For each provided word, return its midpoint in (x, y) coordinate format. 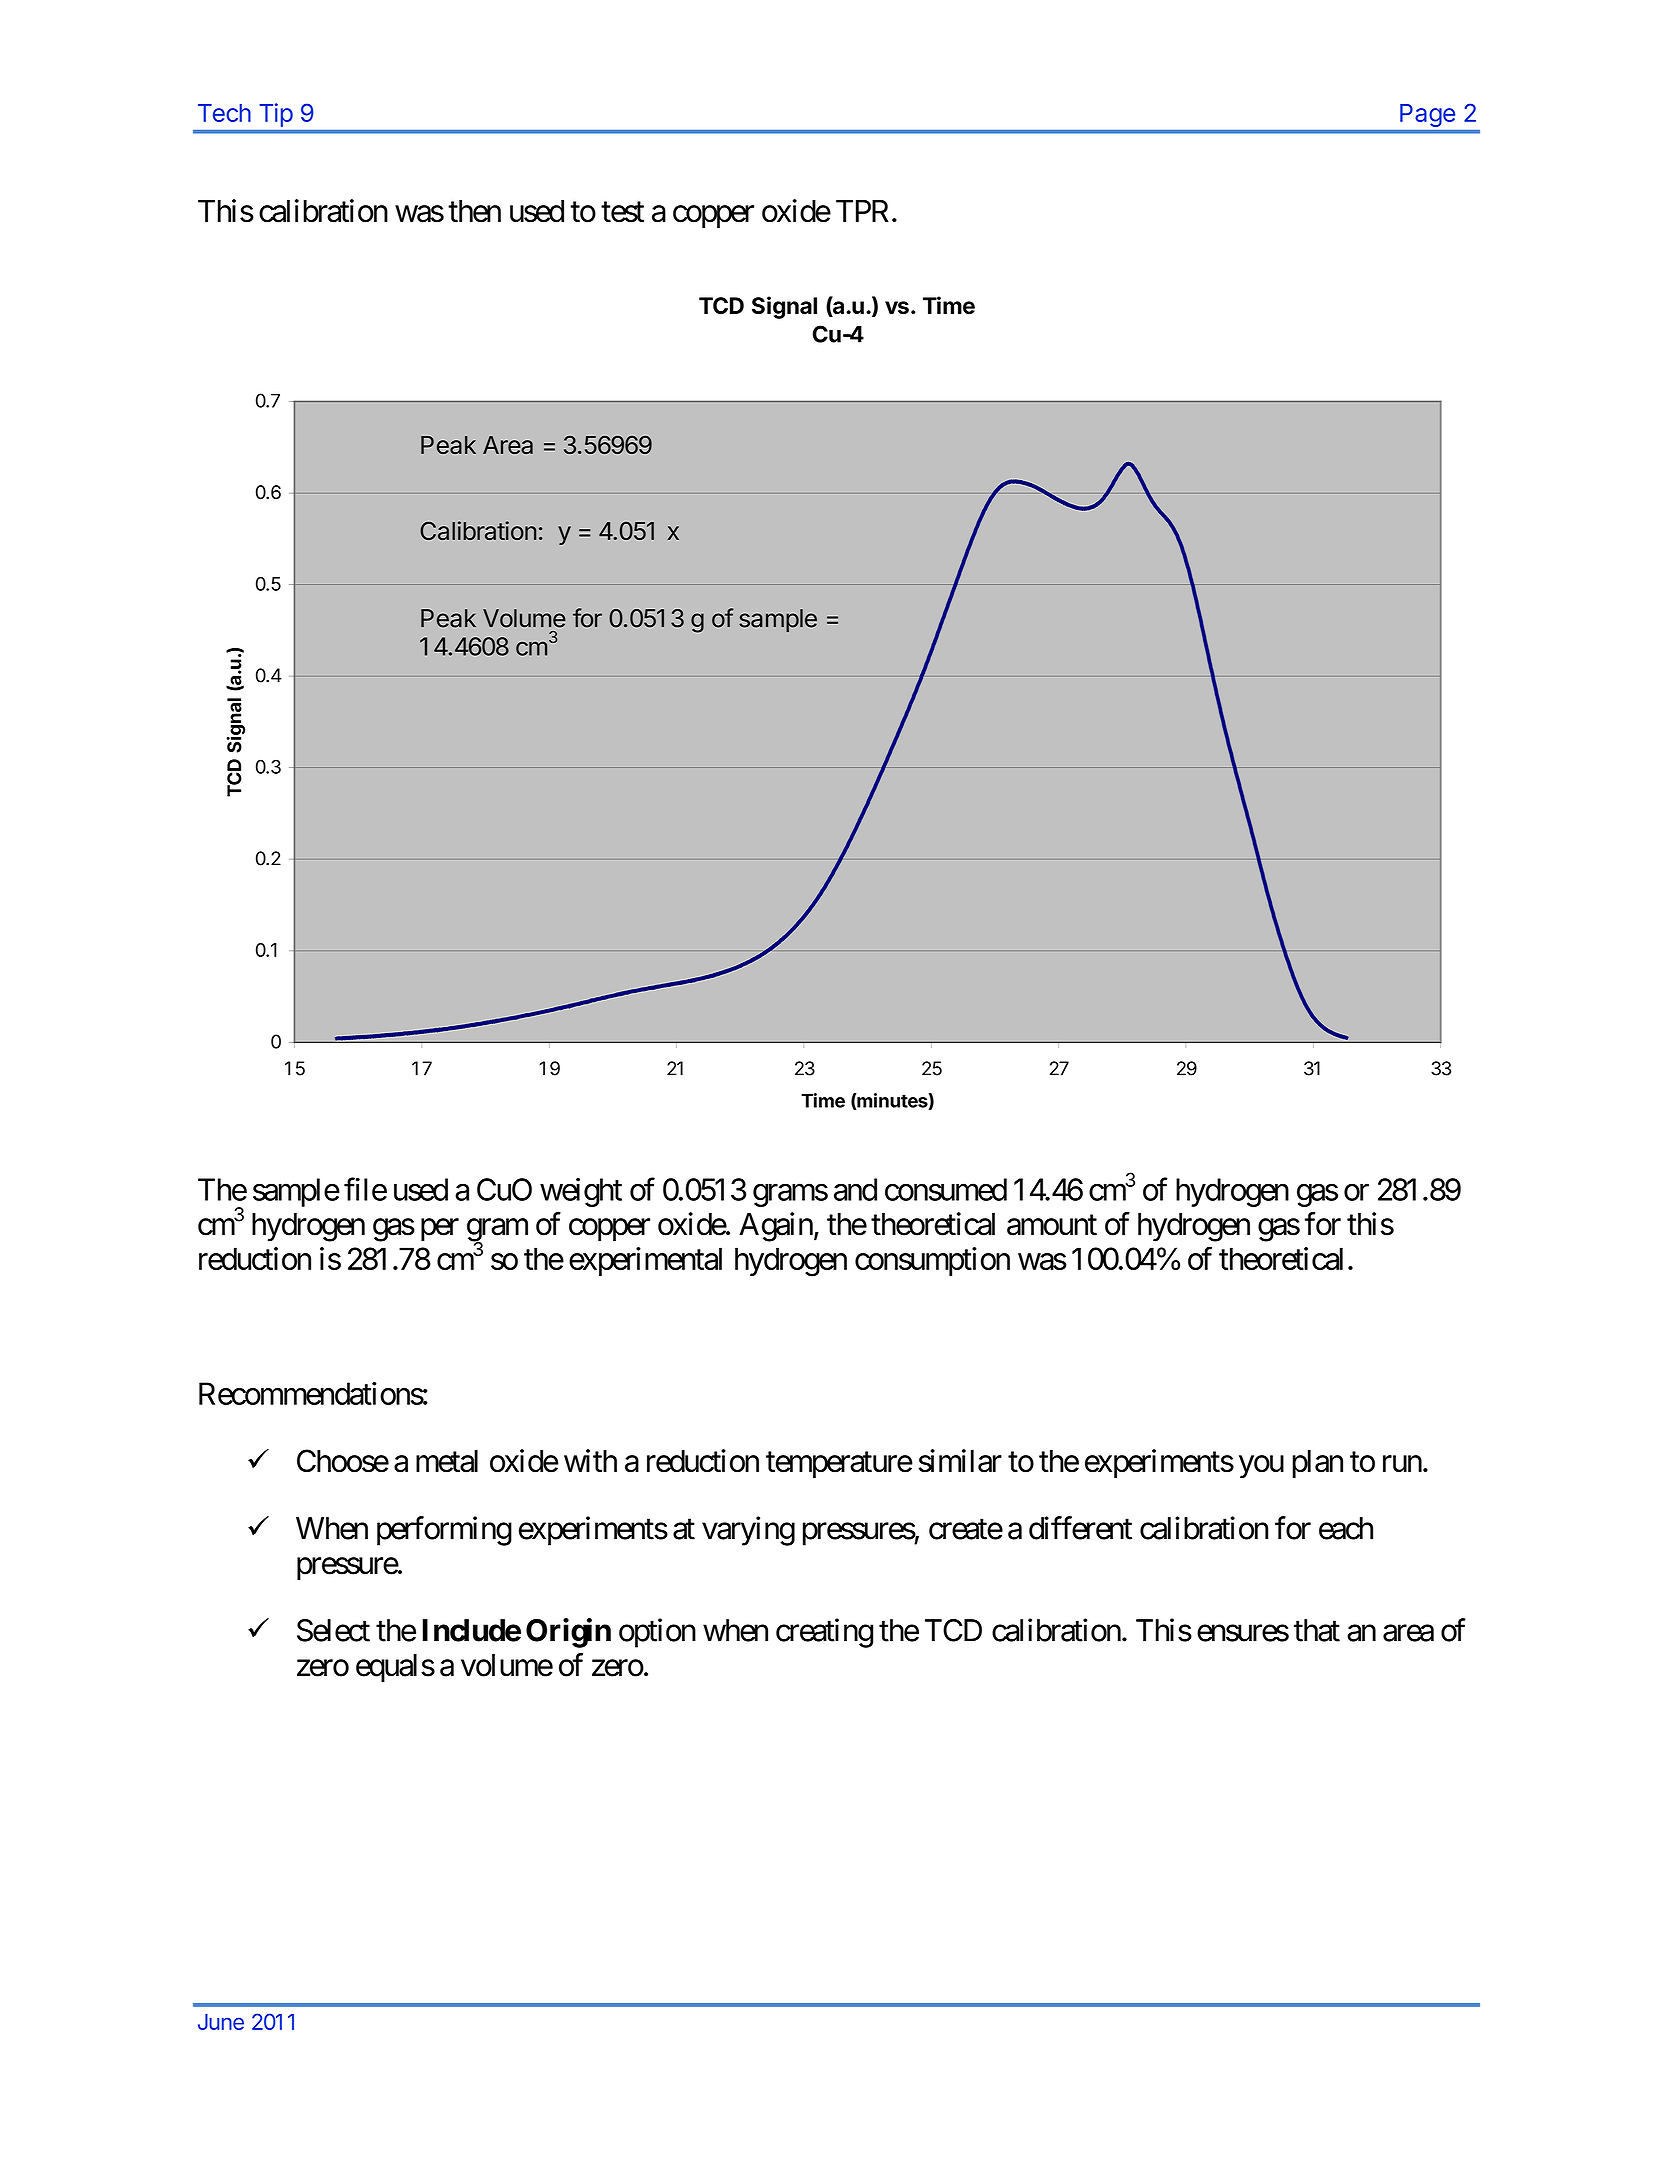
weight (581, 1192)
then (474, 211)
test (622, 212)
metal (447, 1461)
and (855, 1189)
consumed (946, 1189)
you (1261, 1467)
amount (1052, 1225)
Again (776, 1227)
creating (824, 1633)
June (221, 2022)
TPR (862, 211)
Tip (276, 115)
